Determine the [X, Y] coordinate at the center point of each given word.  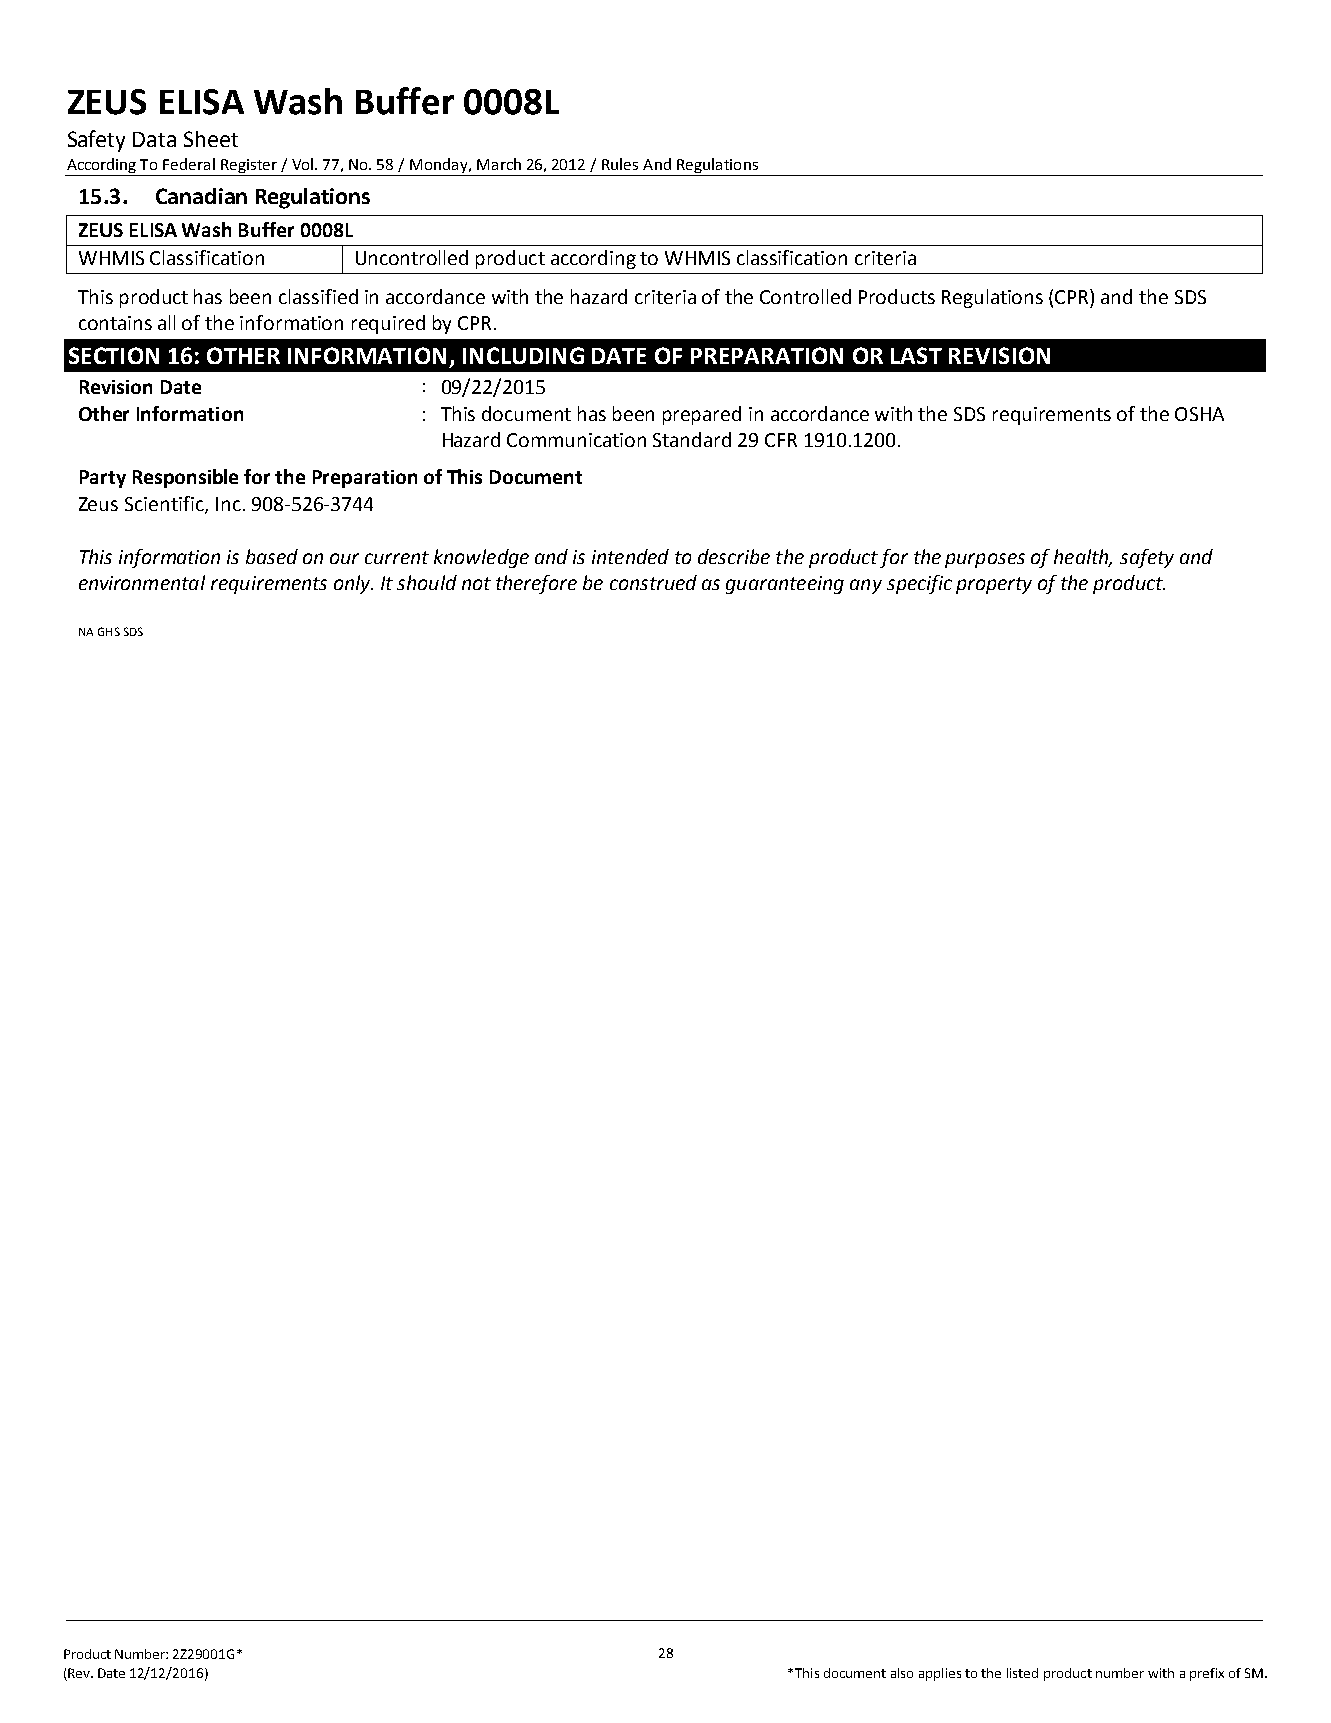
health [1082, 558]
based [272, 556]
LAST [916, 355]
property [994, 585]
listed [1022, 1673]
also [902, 1673]
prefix [1207, 1674]
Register [249, 166]
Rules [620, 164]
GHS [109, 631]
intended [630, 556]
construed [653, 582]
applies [940, 1674]
